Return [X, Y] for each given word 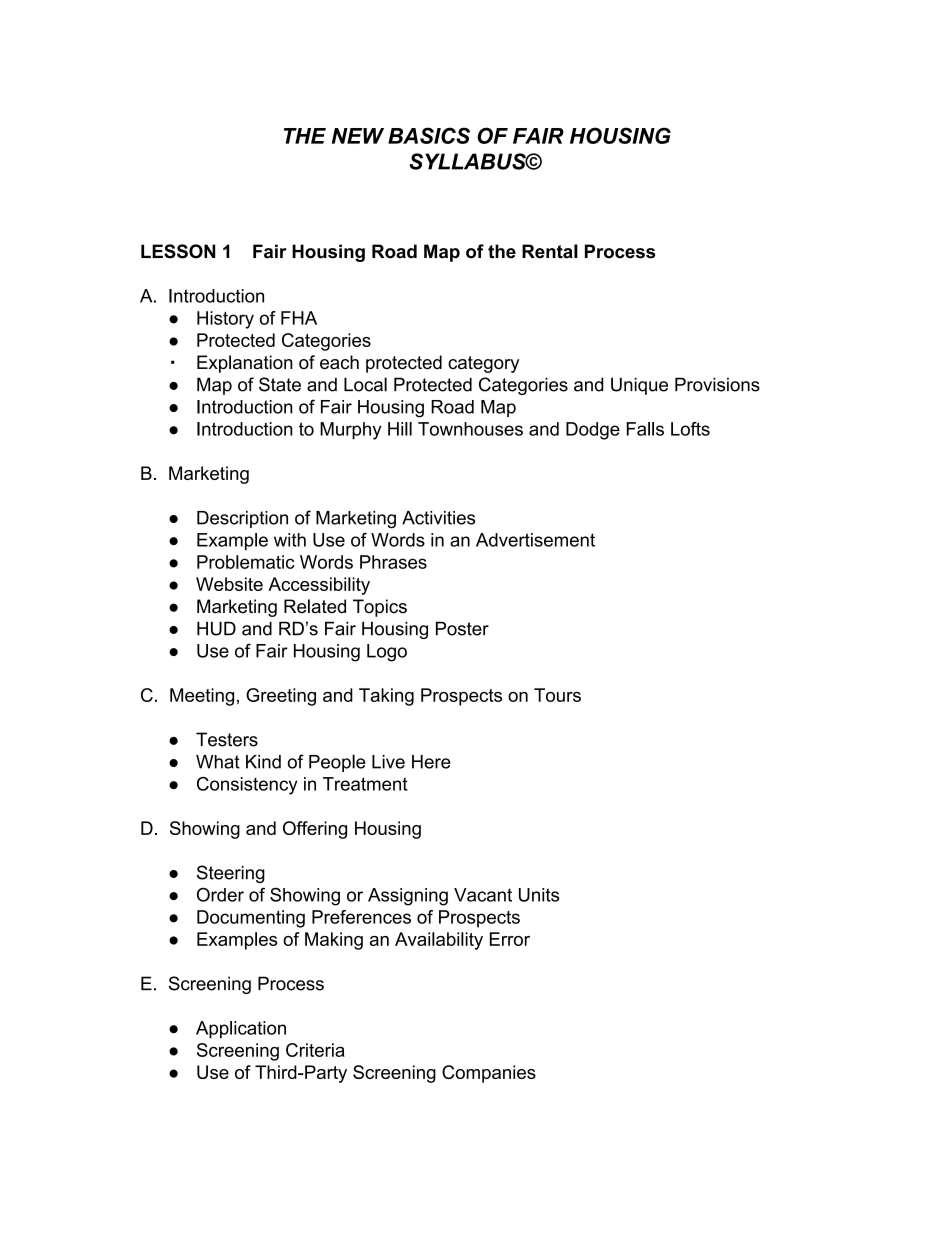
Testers [227, 739]
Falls [645, 429]
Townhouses [470, 429]
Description [242, 519]
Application [241, 1030]
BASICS [429, 135]
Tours [557, 695]
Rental [550, 251]
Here [431, 762]
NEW [358, 136]
